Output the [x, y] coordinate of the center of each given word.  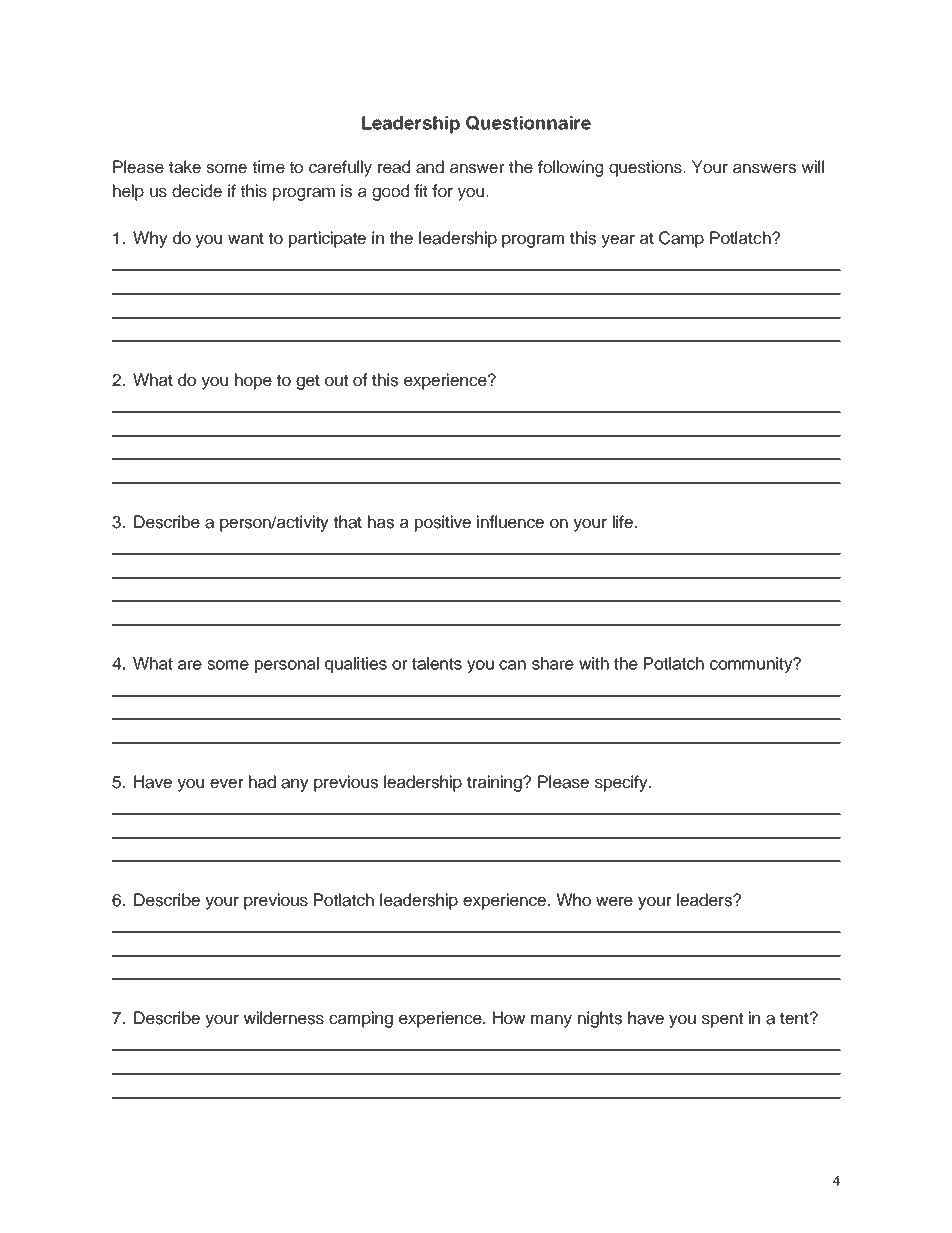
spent [722, 1020]
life [623, 522]
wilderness [284, 1018]
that [347, 522]
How [509, 1017]
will [813, 166]
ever [226, 784]
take [185, 167]
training [496, 783]
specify [622, 783]
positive [443, 523]
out [336, 380]
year [618, 241]
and [430, 167]
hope [253, 381]
